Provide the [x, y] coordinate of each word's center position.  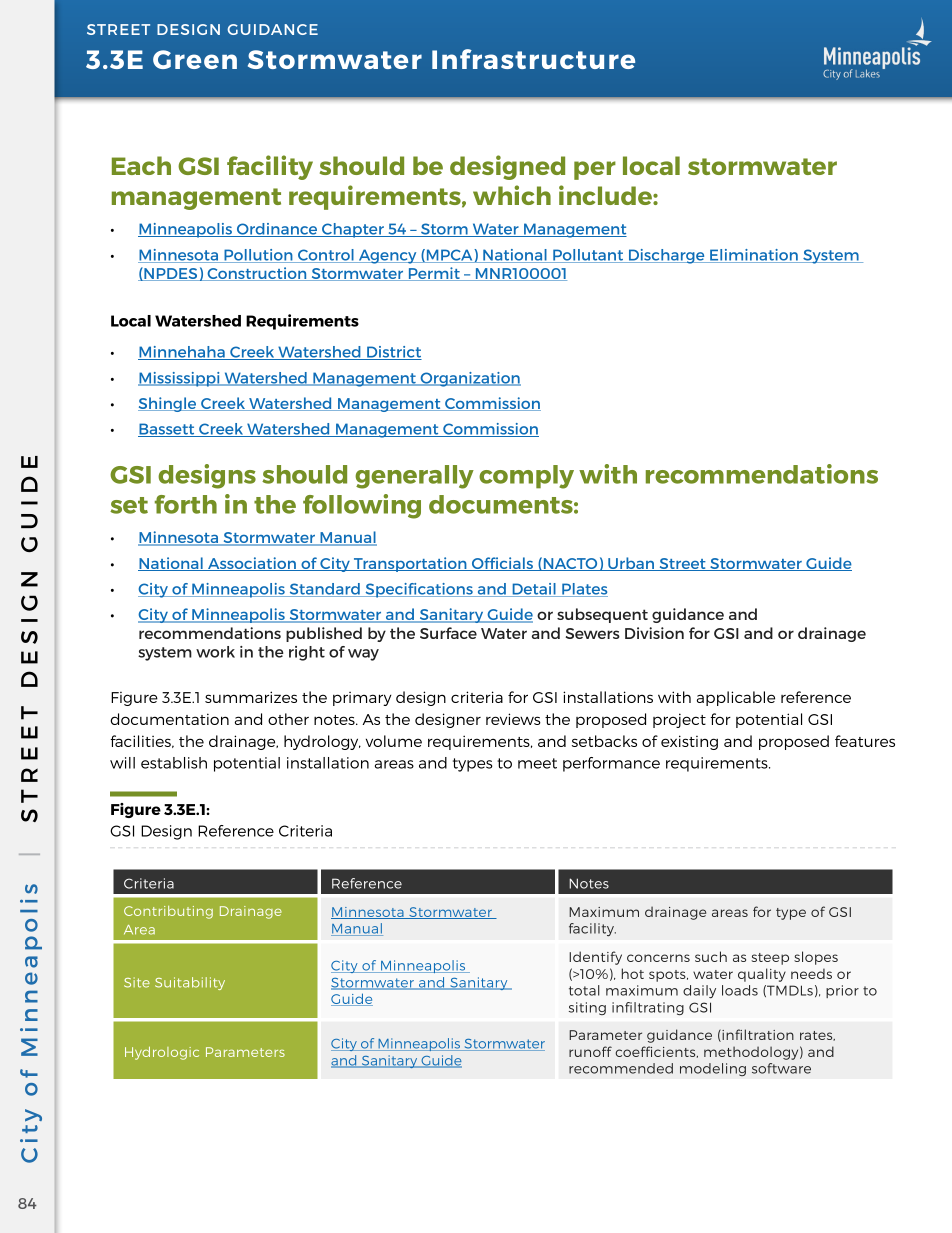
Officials [502, 564]
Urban [631, 564]
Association [252, 564]
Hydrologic [162, 1053]
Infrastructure [533, 59]
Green [195, 59]
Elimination [754, 256]
